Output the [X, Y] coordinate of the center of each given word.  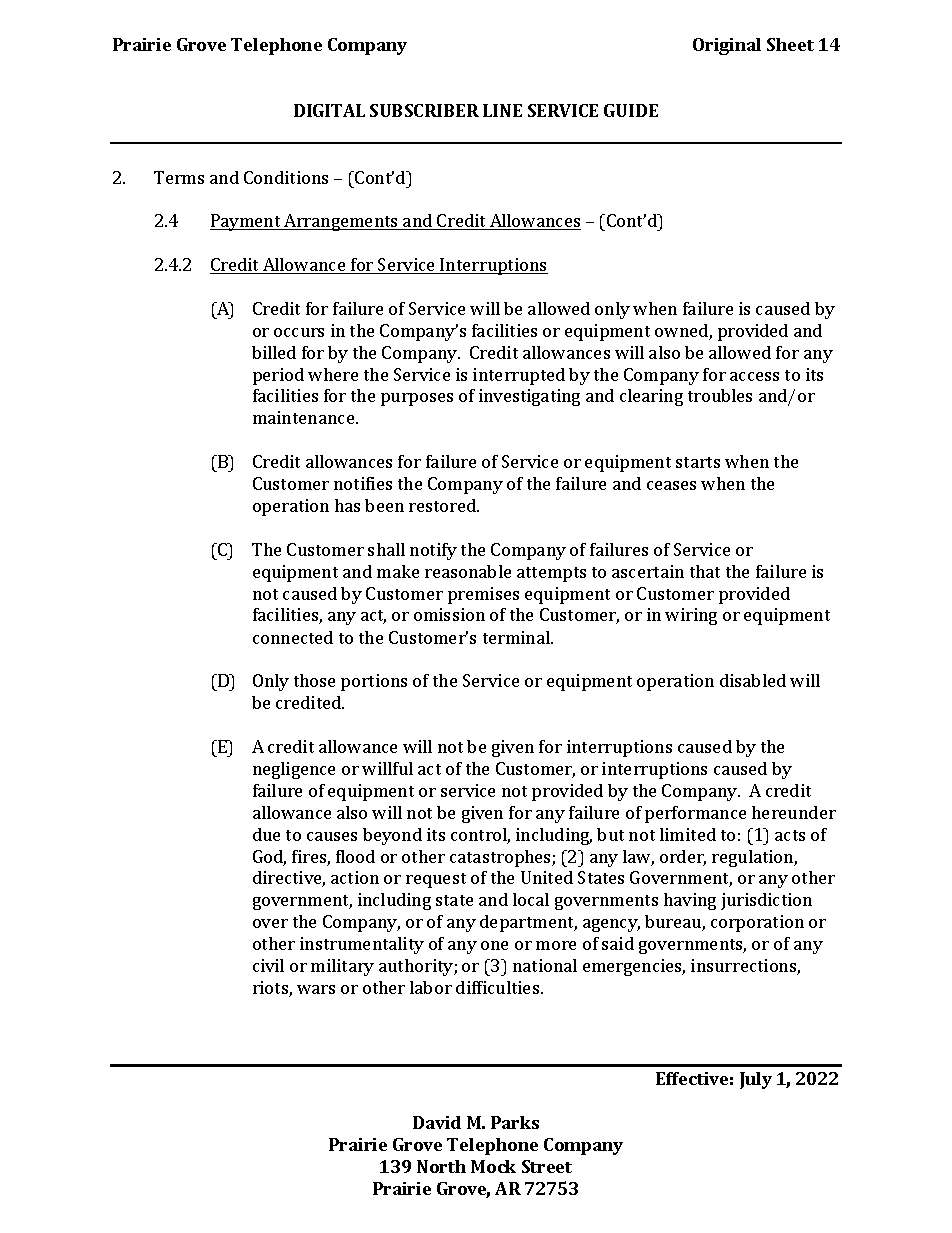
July [756, 1080]
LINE [502, 110]
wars [316, 989]
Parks [515, 1122]
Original [727, 46]
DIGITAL [329, 110]
